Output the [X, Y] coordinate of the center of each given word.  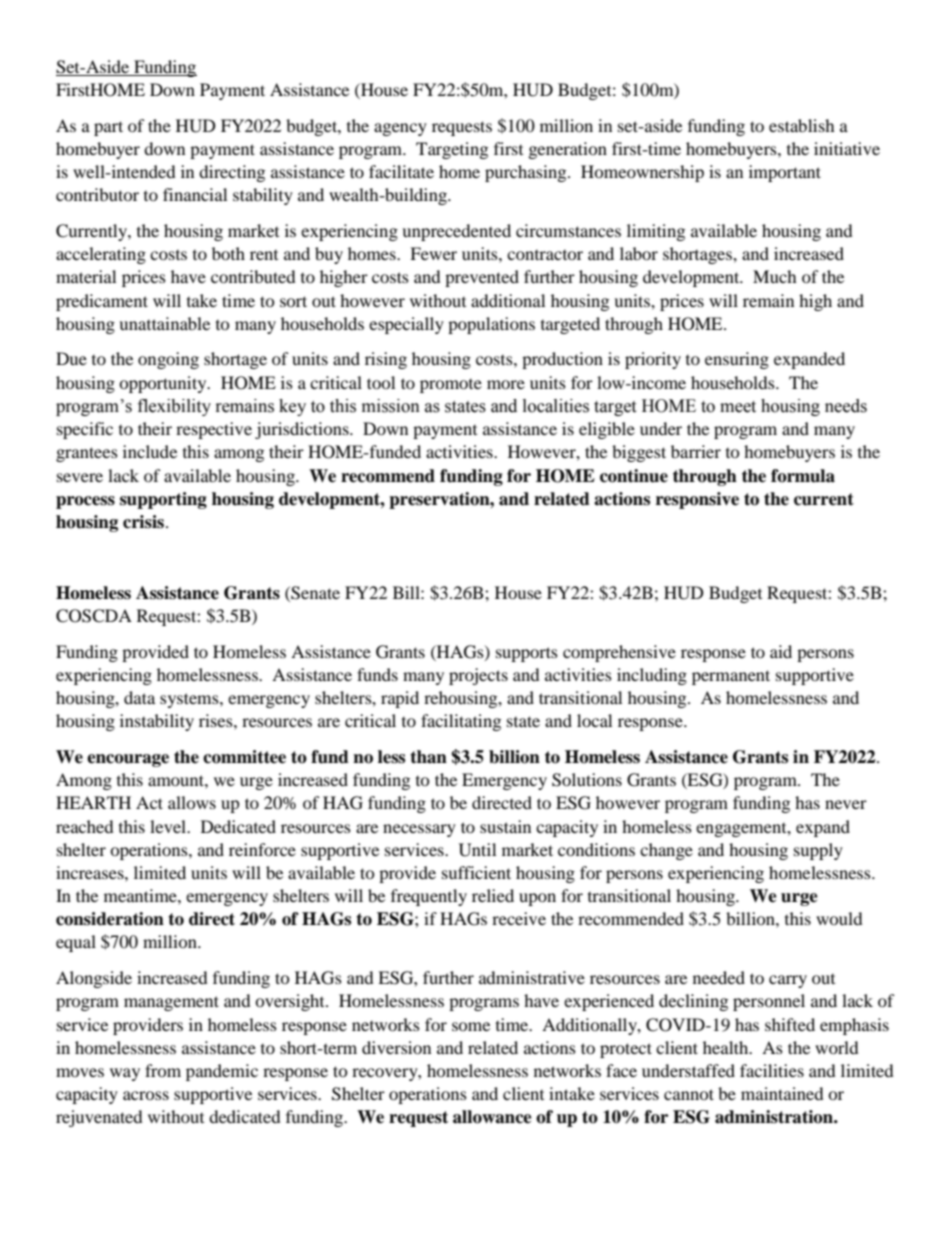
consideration [110, 919]
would [839, 918]
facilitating [461, 722]
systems [190, 700]
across [146, 1095]
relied [493, 895]
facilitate [401, 171]
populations [491, 325]
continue [634, 476]
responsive [697, 500]
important [785, 173]
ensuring [737, 360]
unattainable [164, 323]
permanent [731, 677]
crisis [143, 522]
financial [195, 194]
